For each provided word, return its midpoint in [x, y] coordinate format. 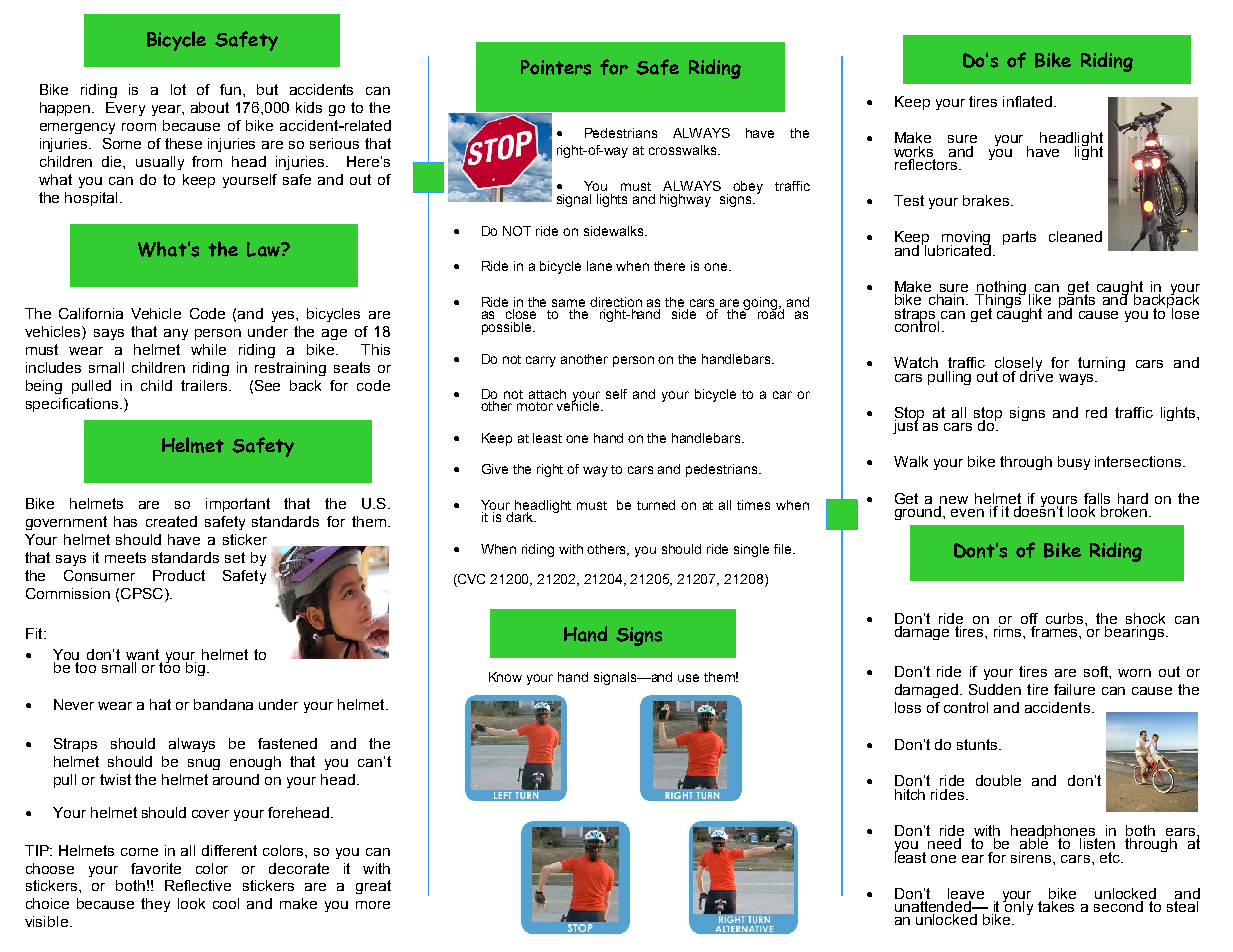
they [155, 905]
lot [178, 89]
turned [656, 505]
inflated [1027, 101]
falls [1097, 498]
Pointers [556, 67]
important [238, 505]
